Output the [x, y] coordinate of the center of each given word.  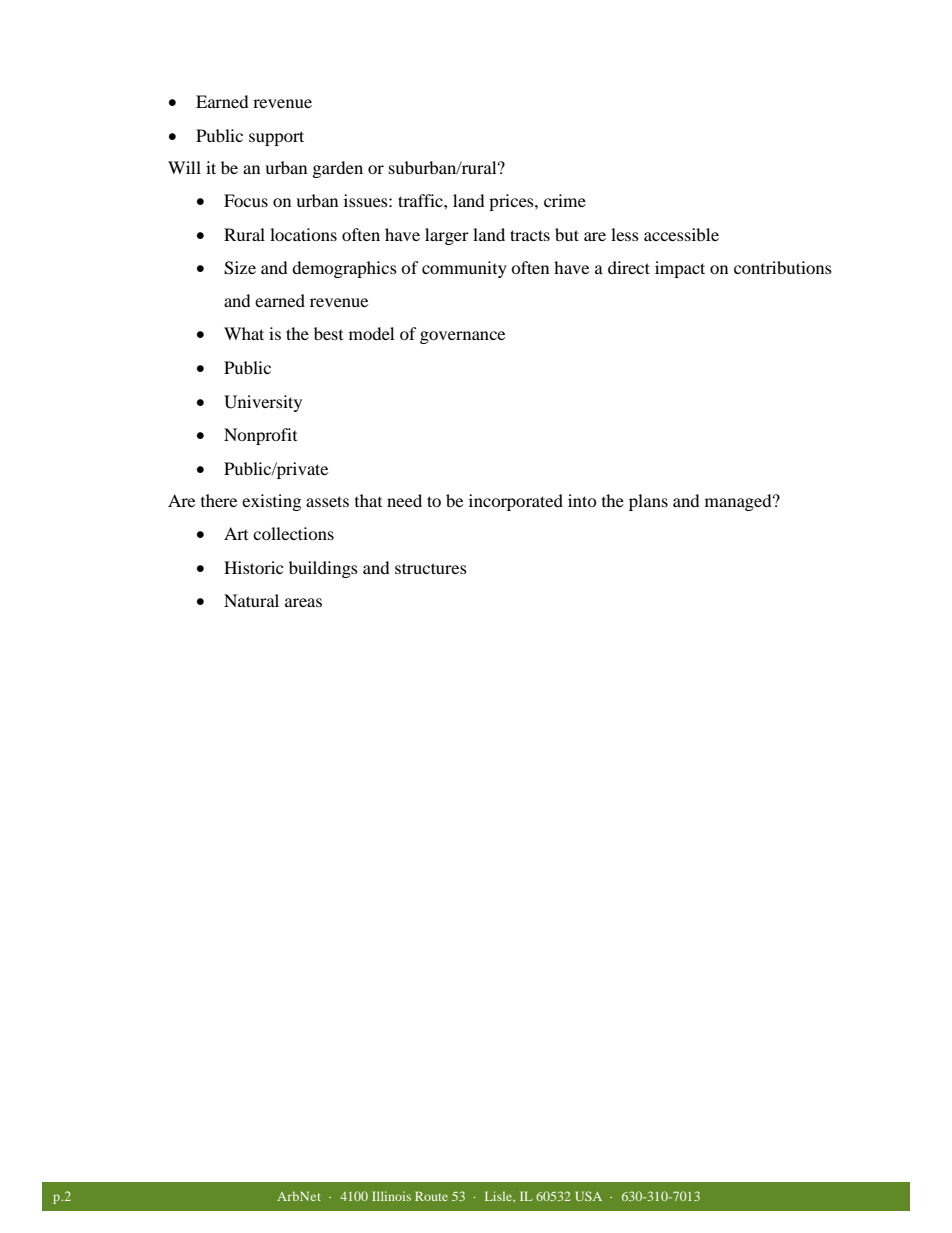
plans [648, 502]
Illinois [391, 1196]
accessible [681, 234]
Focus [246, 200]
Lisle [500, 1196]
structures [431, 568]
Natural [251, 600]
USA [589, 1196]
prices [512, 202]
